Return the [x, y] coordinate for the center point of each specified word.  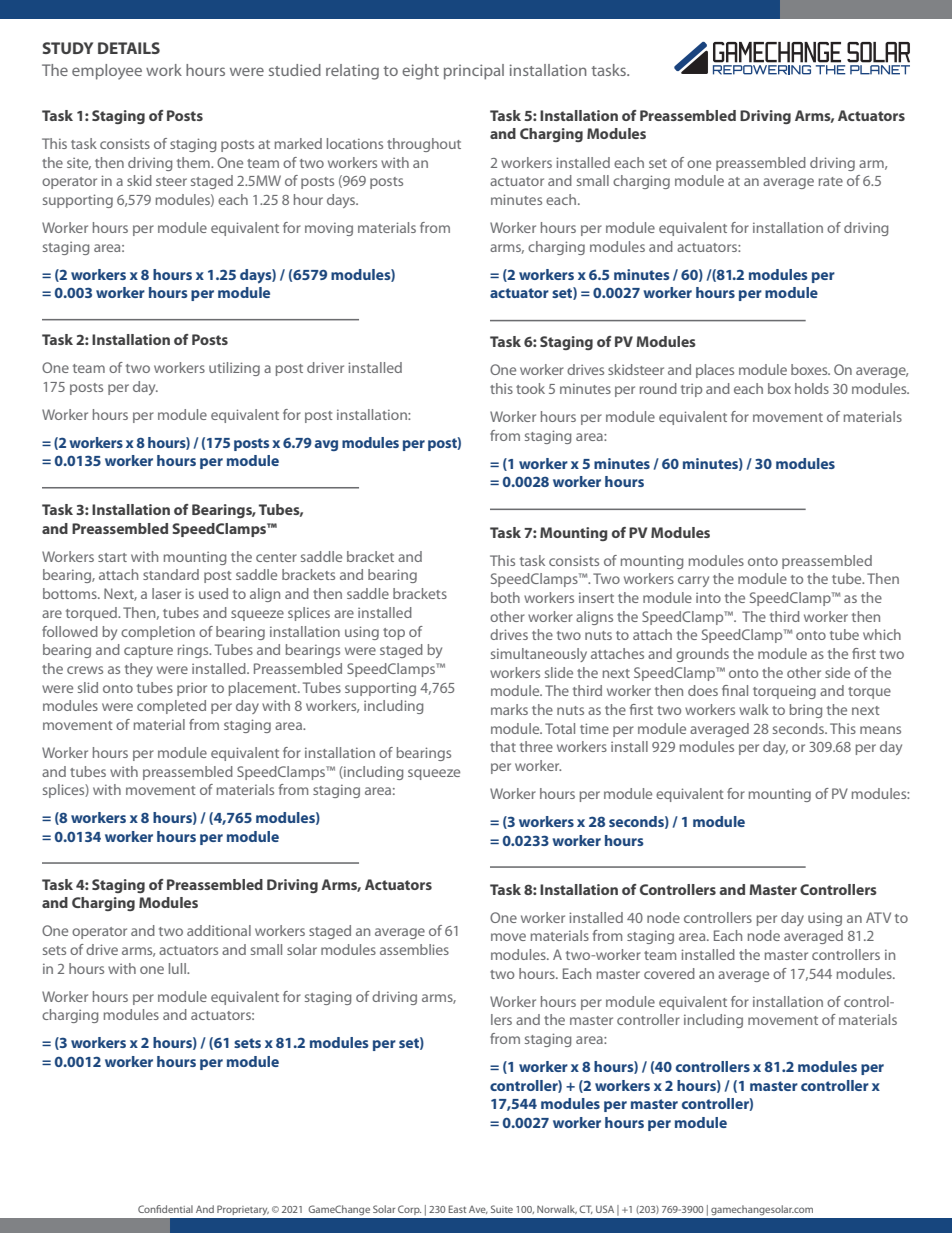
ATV [878, 917]
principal [474, 72]
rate [831, 181]
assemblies [414, 949]
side [837, 672]
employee [107, 72]
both [505, 597]
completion [158, 633]
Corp [409, 1210]
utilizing [234, 369]
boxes [810, 369]
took [530, 388]
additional [219, 930]
